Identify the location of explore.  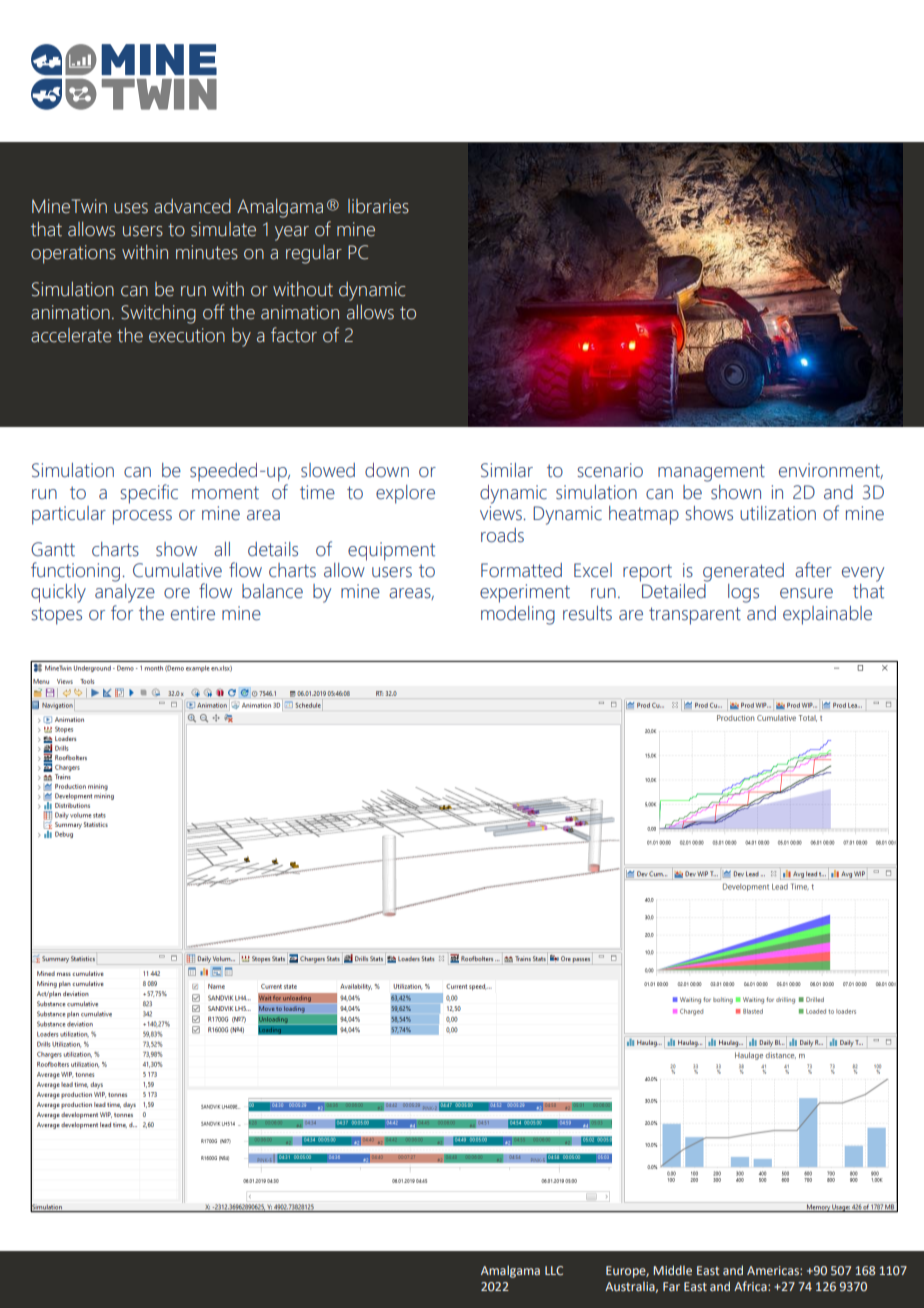
(405, 494).
